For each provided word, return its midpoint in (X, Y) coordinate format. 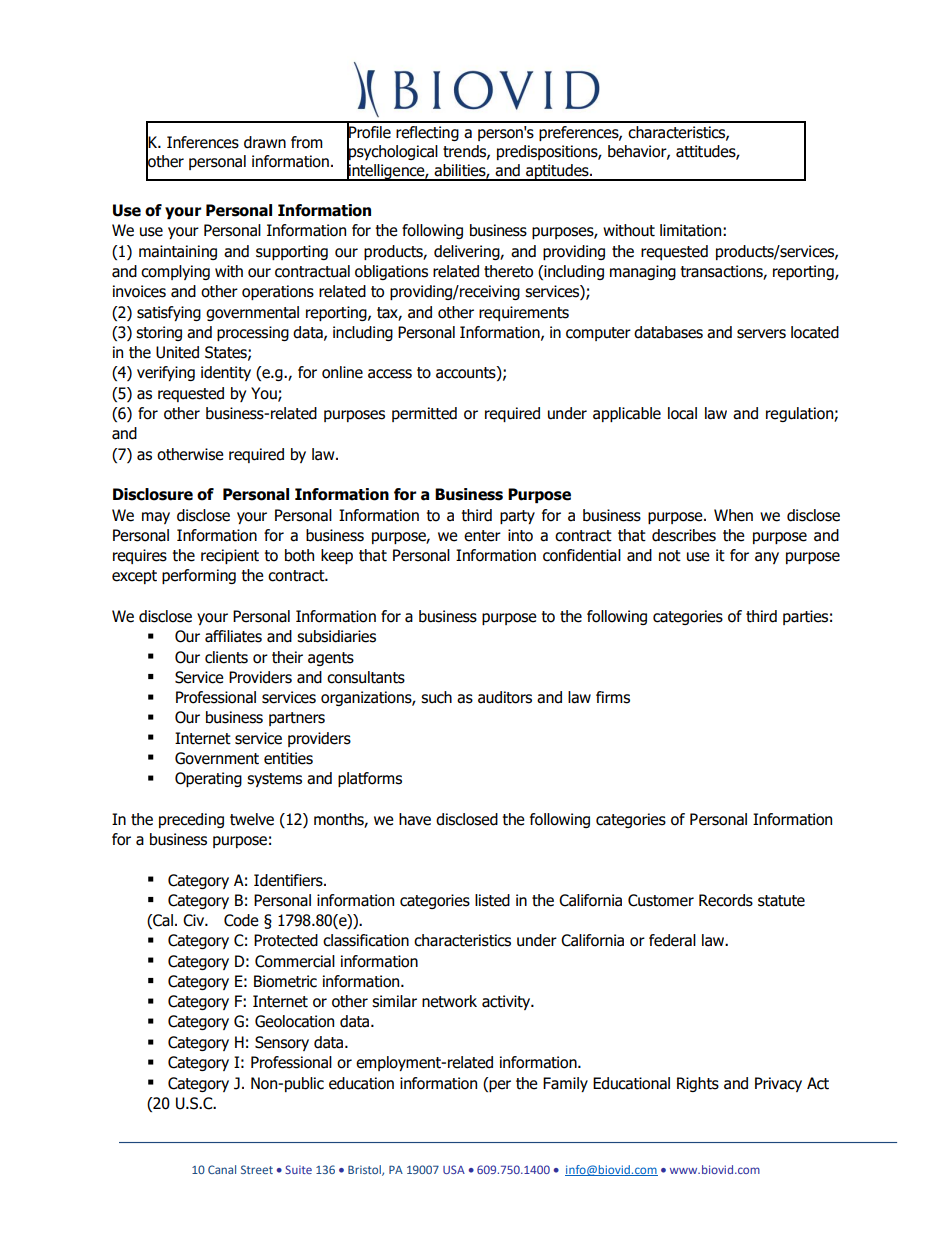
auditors (505, 697)
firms (613, 697)
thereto (508, 271)
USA (454, 1169)
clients (226, 657)
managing (643, 272)
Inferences (203, 142)
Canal (222, 1169)
